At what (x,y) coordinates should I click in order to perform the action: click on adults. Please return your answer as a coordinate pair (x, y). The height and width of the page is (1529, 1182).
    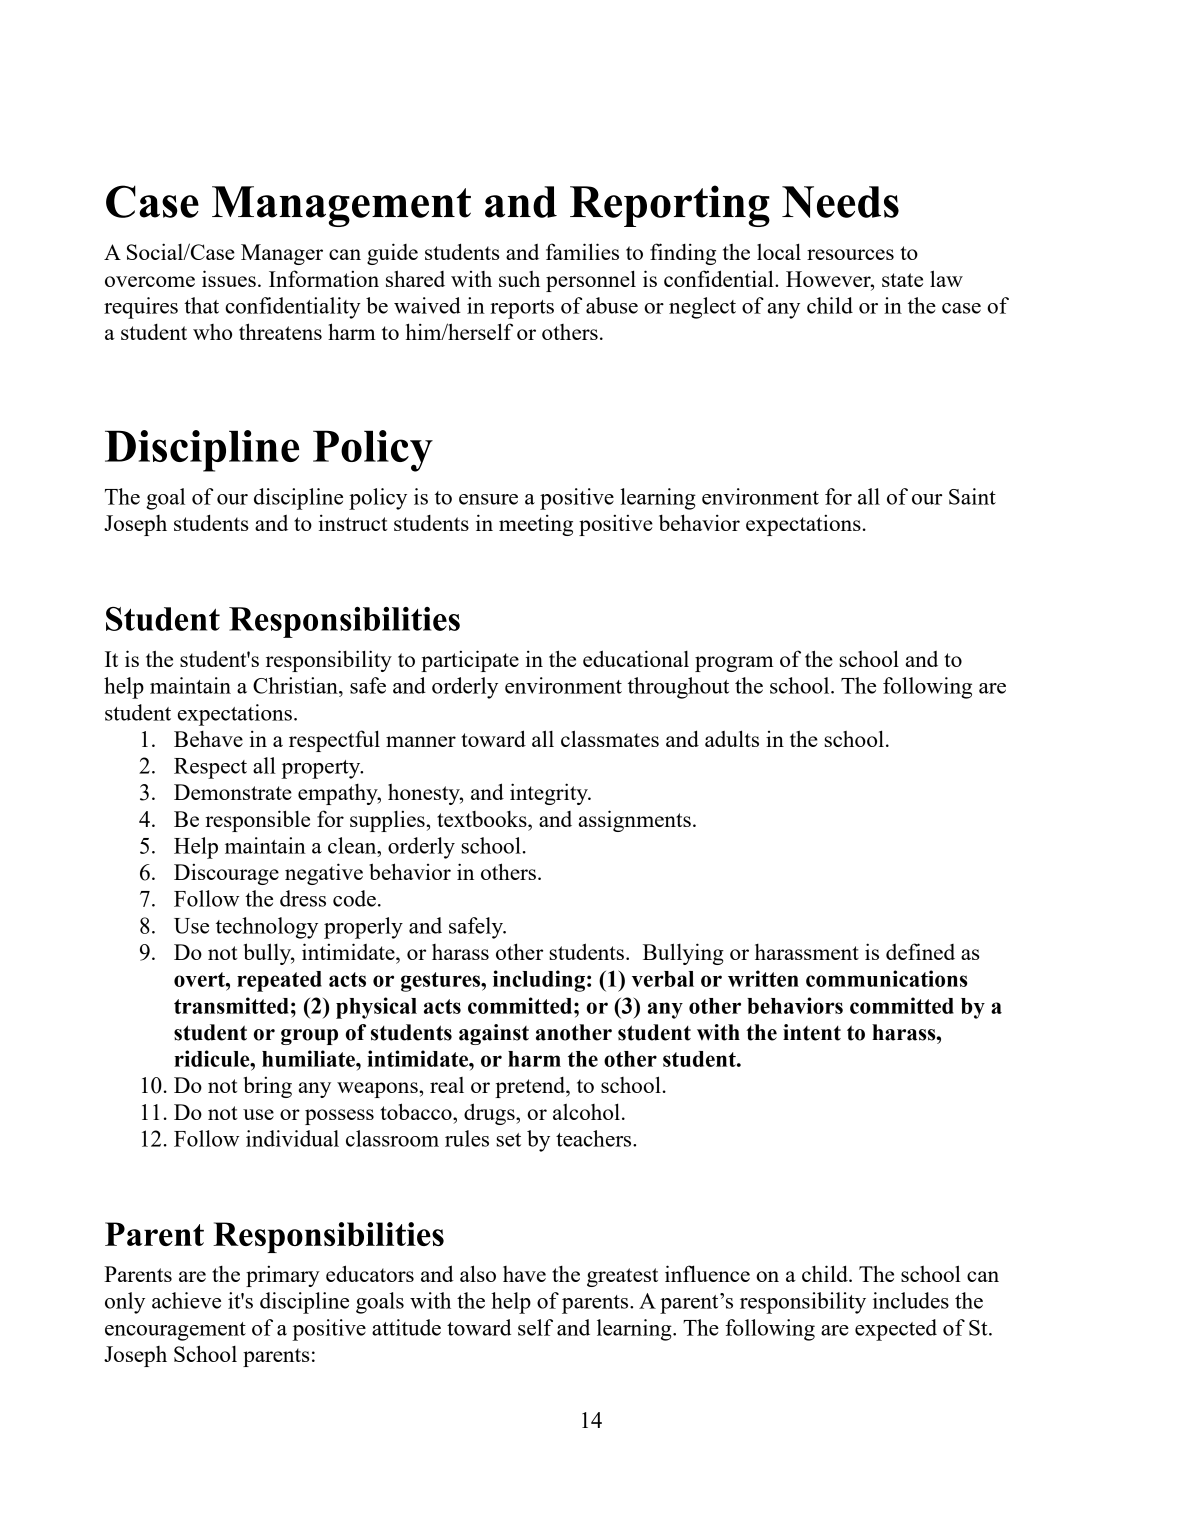
    Looking at the image, I should click on (732, 738).
